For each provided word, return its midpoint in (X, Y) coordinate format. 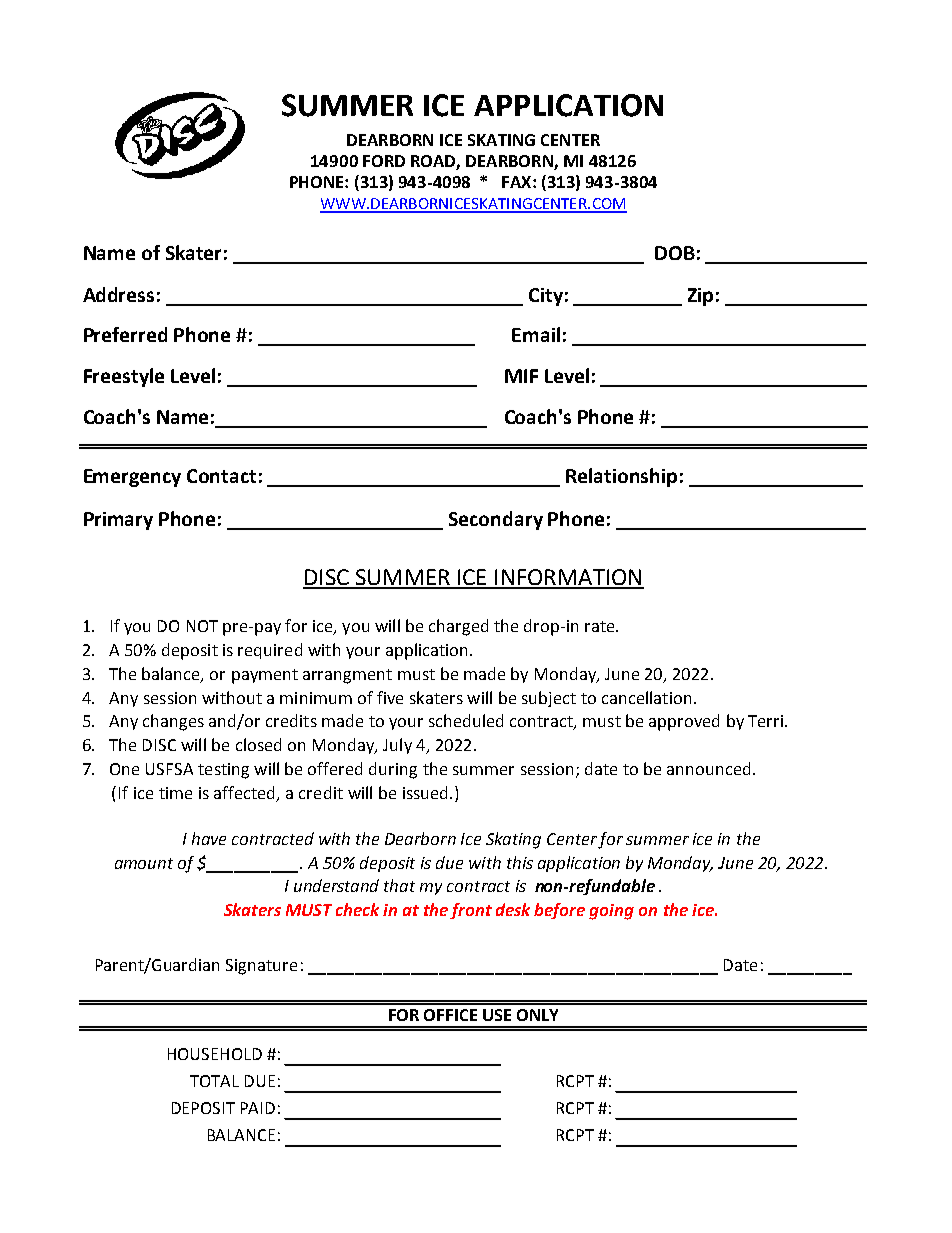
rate (601, 626)
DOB (675, 253)
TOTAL (214, 1081)
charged (458, 627)
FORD (384, 161)
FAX (518, 182)
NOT (202, 626)
